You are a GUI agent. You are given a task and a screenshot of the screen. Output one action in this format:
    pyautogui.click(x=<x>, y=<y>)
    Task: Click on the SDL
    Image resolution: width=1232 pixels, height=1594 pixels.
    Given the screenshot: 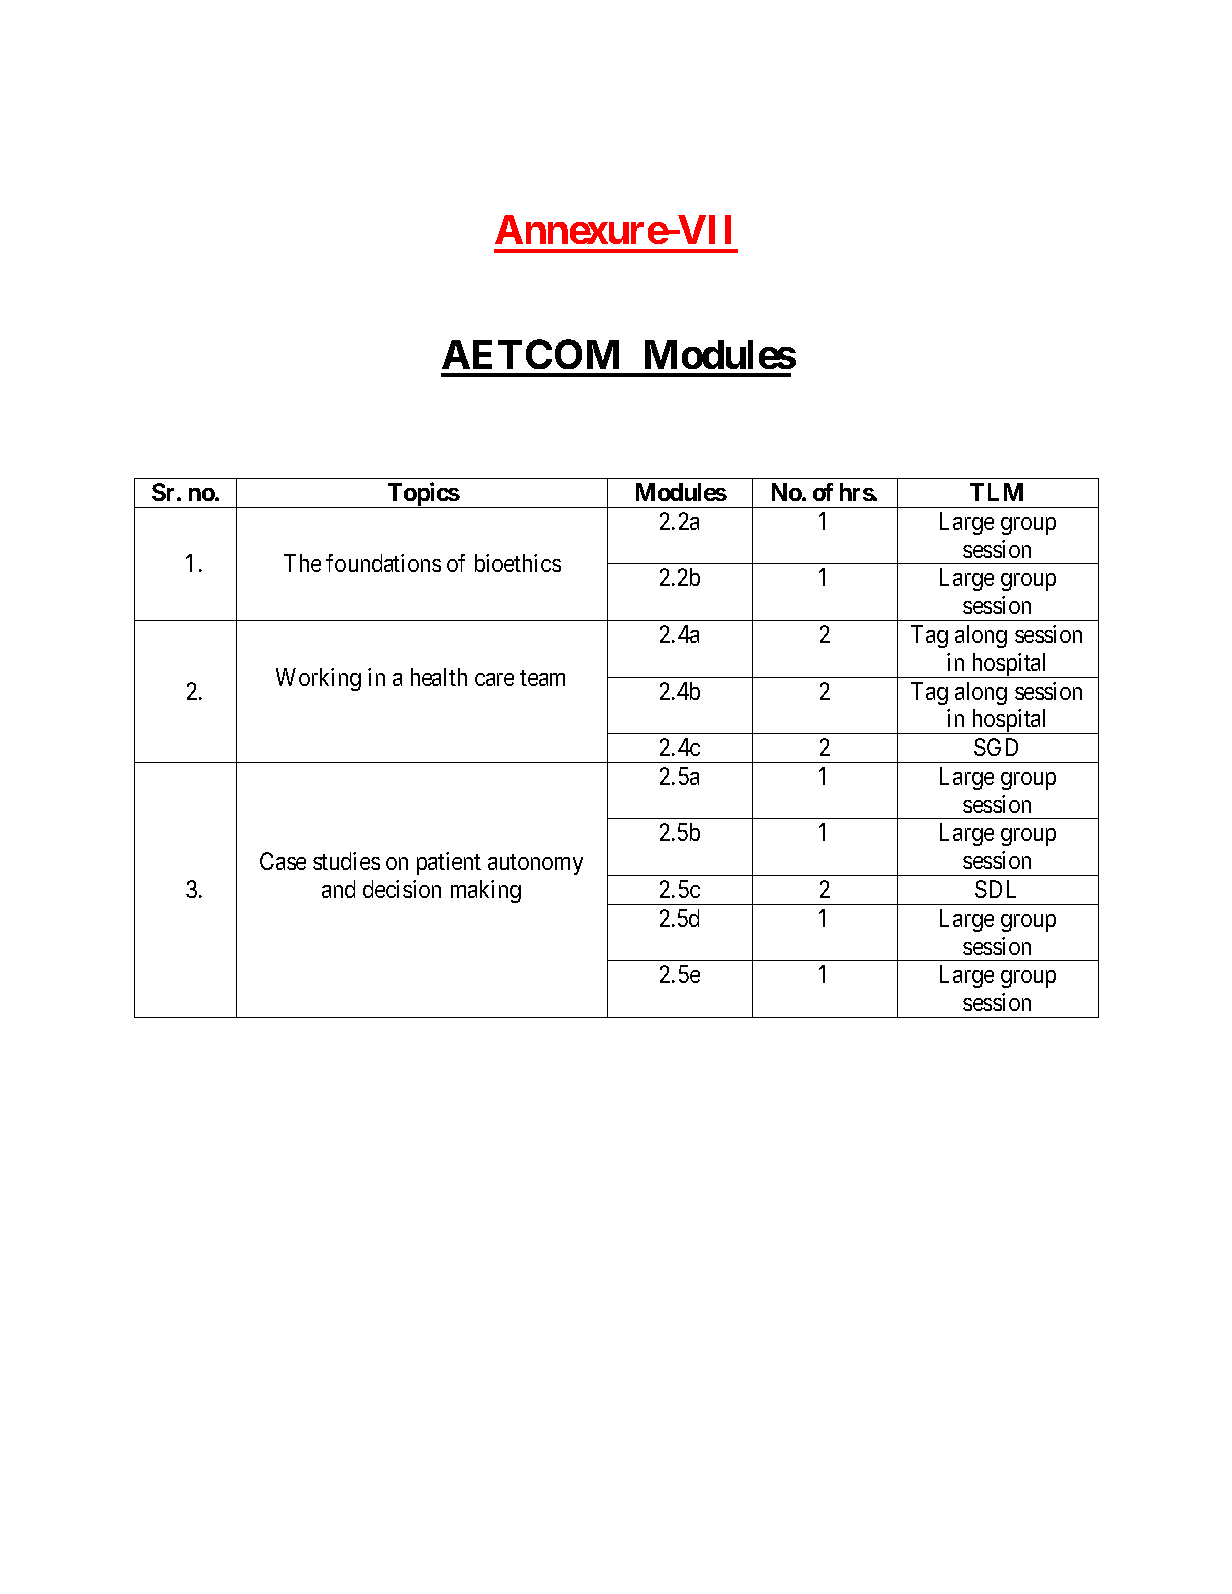 What is the action you would take?
    pyautogui.click(x=995, y=889)
